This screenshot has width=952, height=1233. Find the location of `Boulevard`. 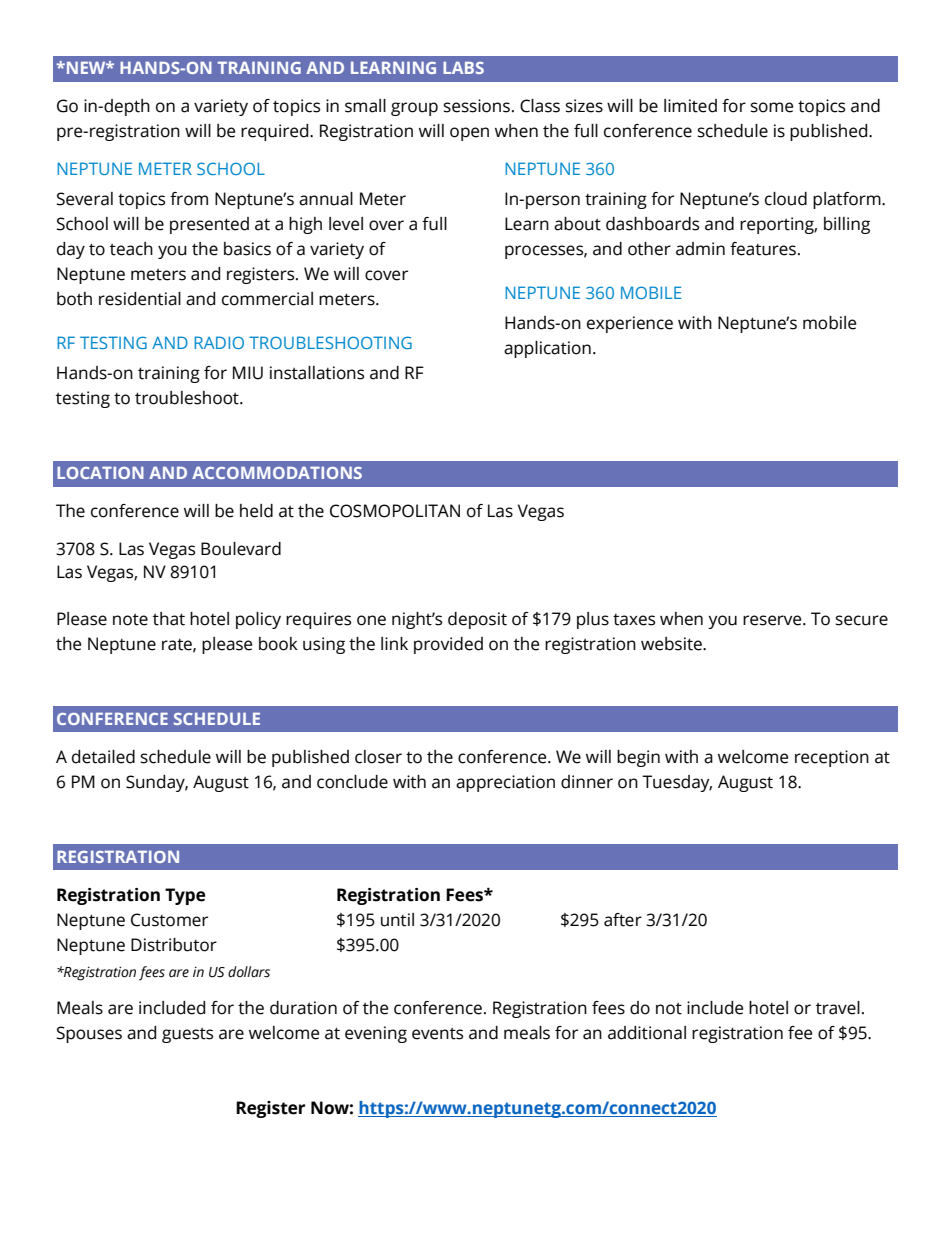

Boulevard is located at coordinates (241, 549).
